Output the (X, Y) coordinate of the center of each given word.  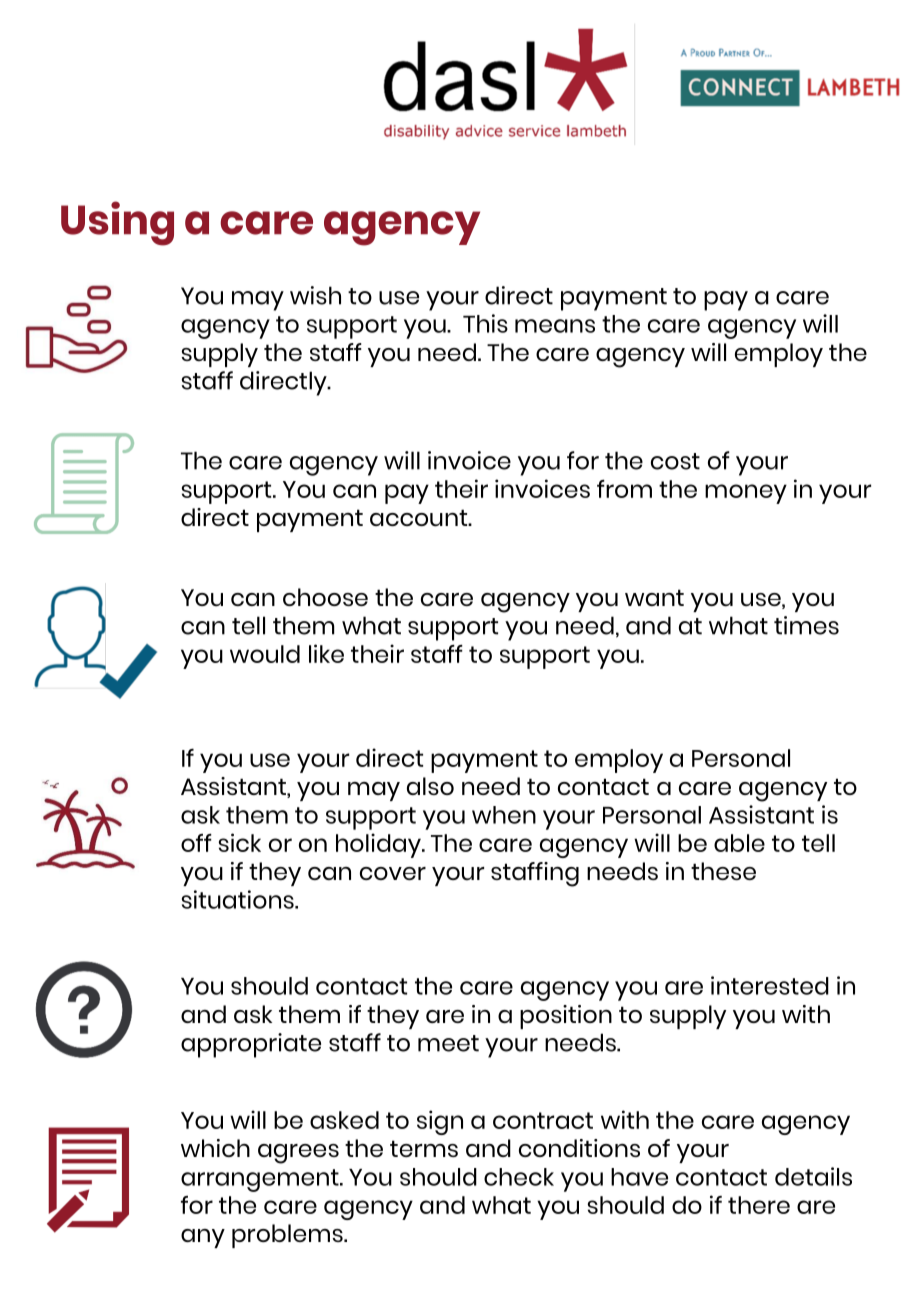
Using (117, 223)
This (485, 323)
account (420, 518)
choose (325, 597)
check (519, 1177)
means (555, 326)
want (654, 597)
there (759, 1205)
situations (239, 899)
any (203, 1238)
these (723, 871)
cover (393, 873)
